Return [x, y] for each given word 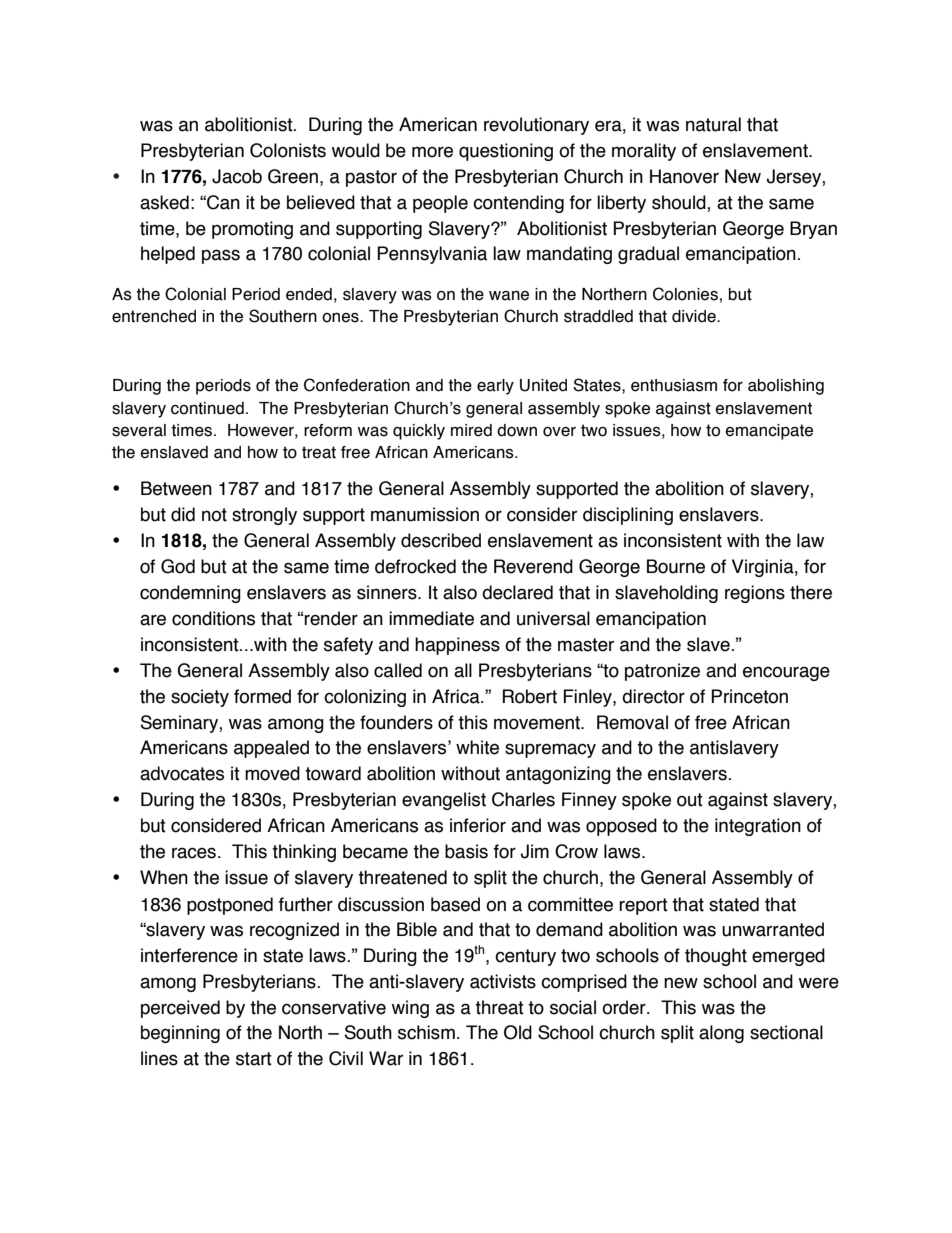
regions [755, 594]
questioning [506, 152]
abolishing [786, 387]
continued [207, 408]
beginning [180, 1034]
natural [713, 124]
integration [758, 827]
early [495, 387]
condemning [190, 594]
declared [517, 592]
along [721, 1034]
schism [426, 1032]
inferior [478, 825]
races [194, 853]
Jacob [237, 176]
